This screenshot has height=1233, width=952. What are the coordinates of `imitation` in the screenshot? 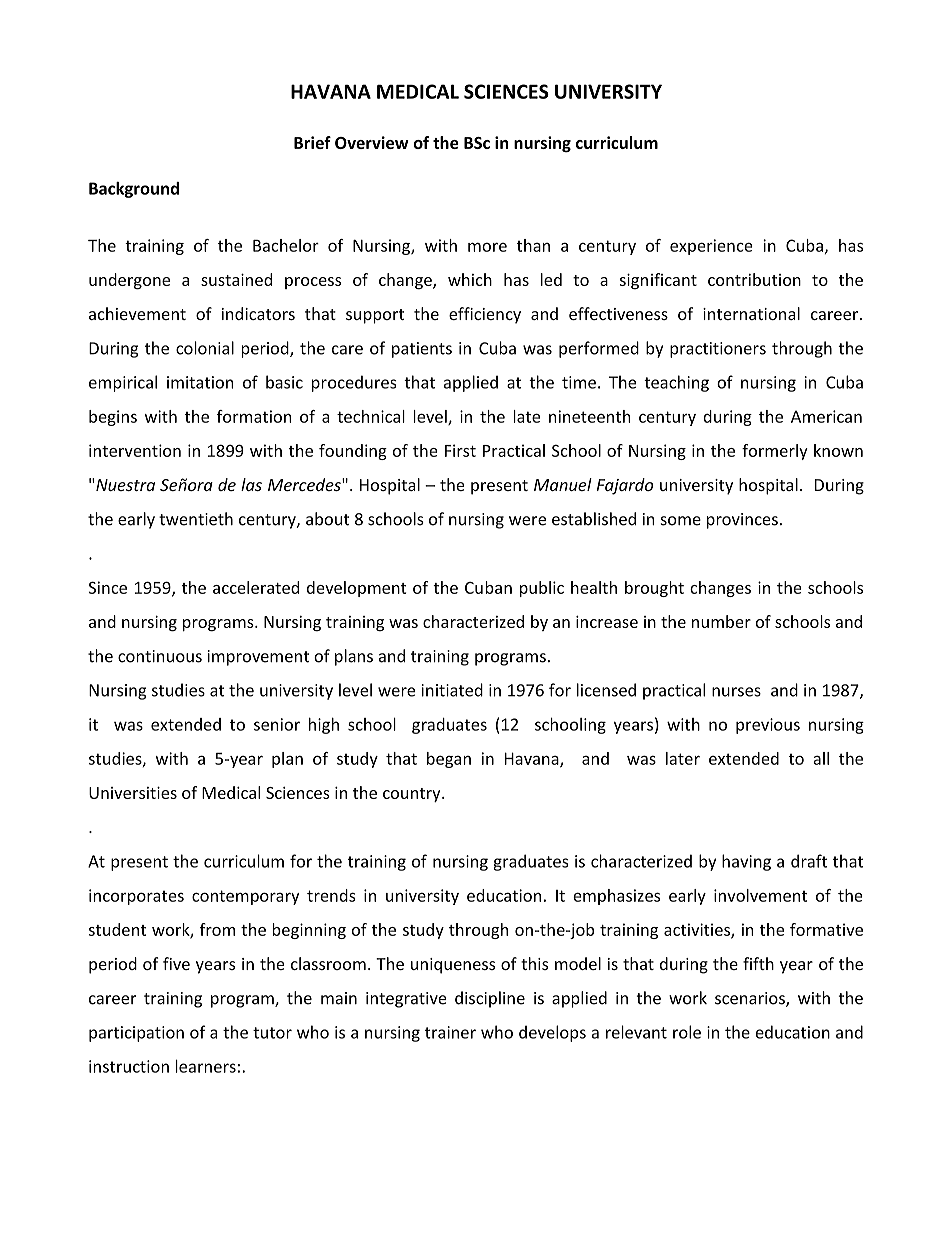 It's located at (200, 382).
